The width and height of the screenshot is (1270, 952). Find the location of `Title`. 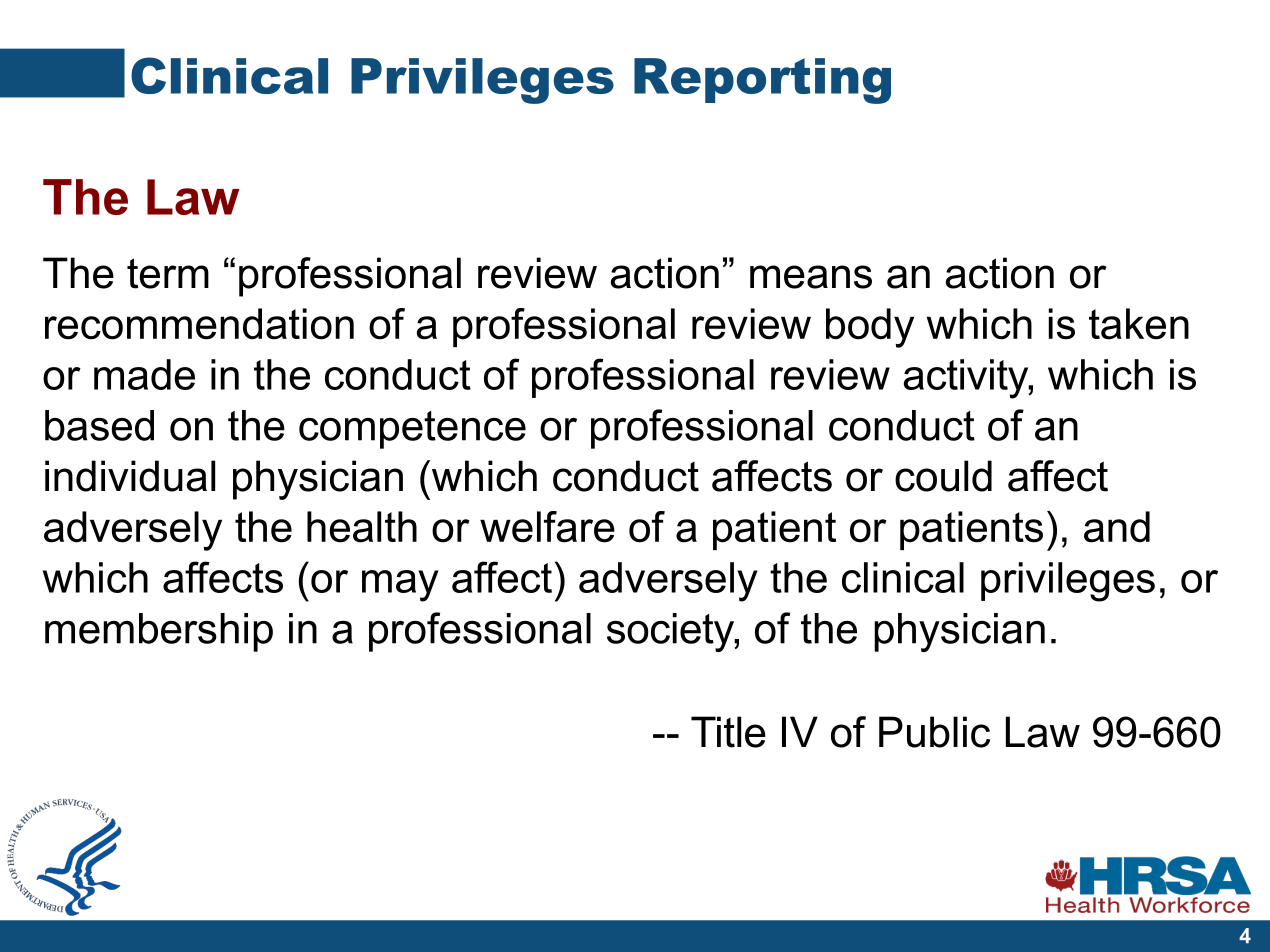

Title is located at coordinates (728, 732).
